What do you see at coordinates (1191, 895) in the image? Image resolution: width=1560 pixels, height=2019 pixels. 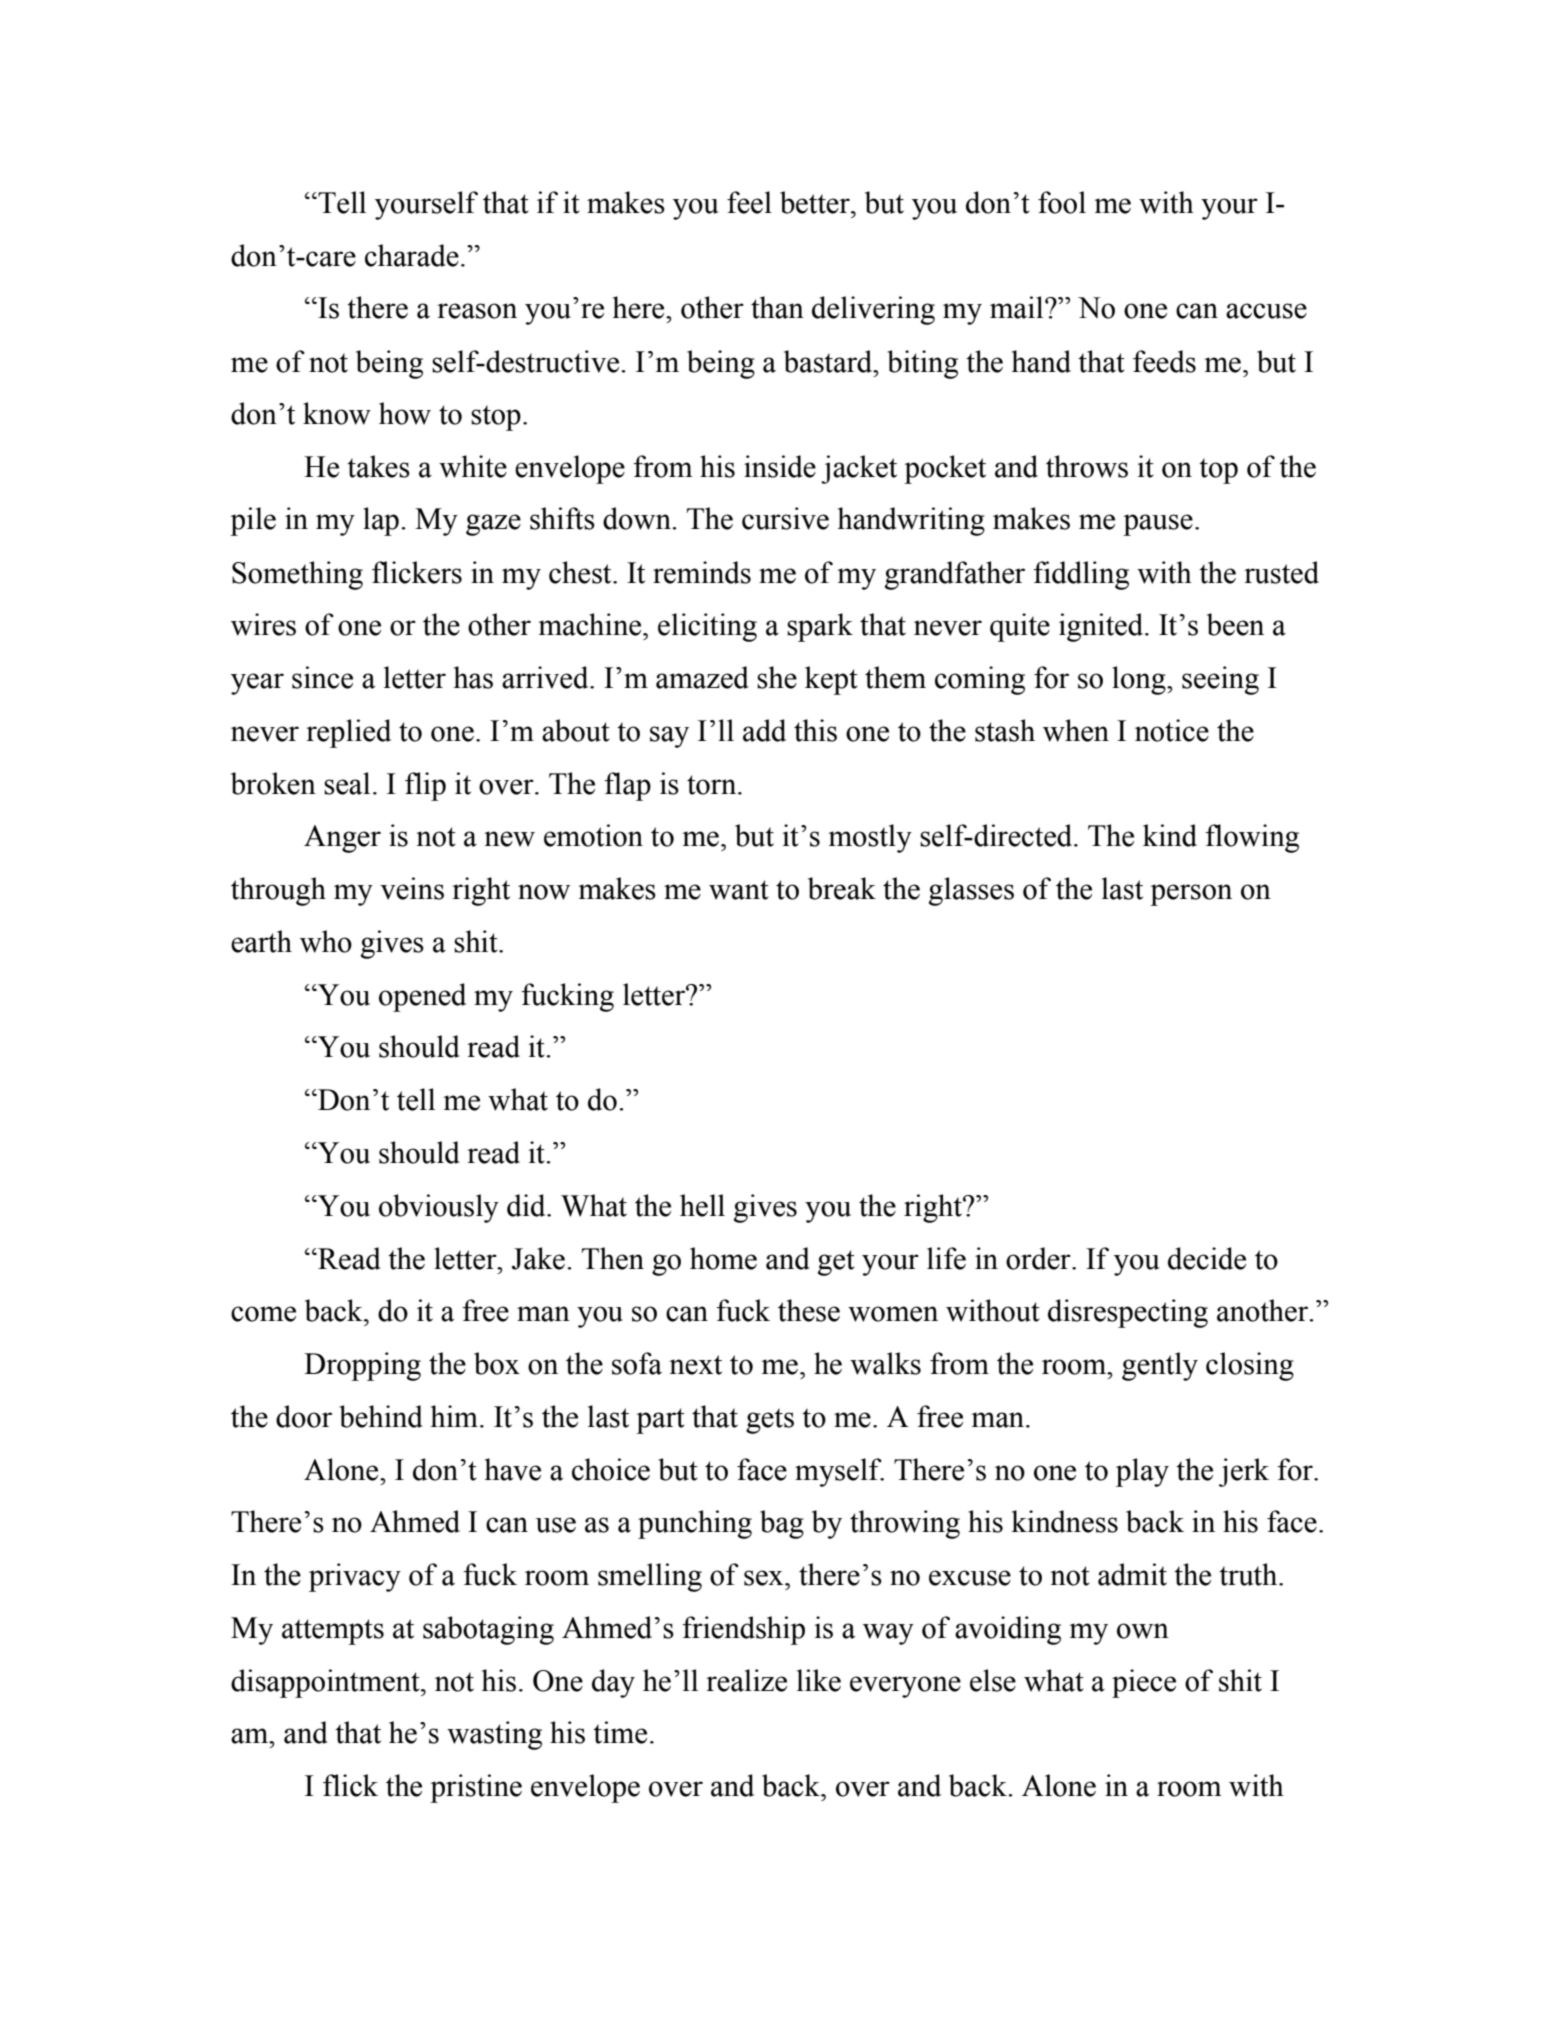 I see `person` at bounding box center [1191, 895].
